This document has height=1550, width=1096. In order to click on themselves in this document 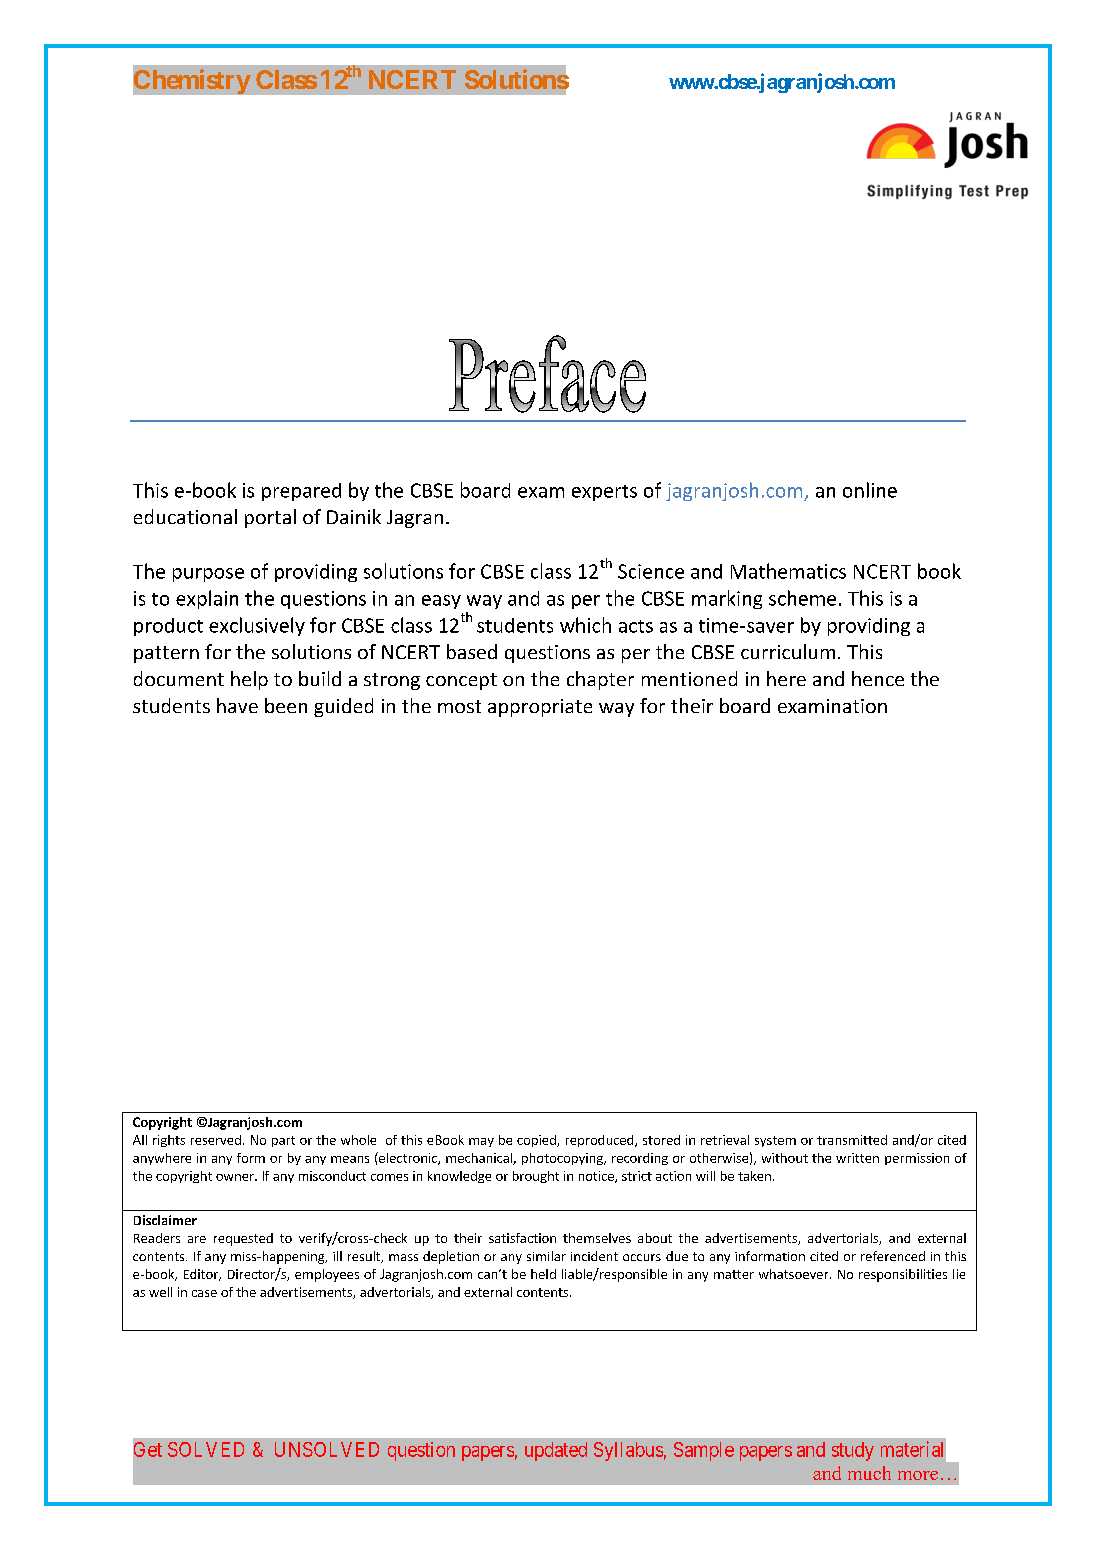, I will do `click(597, 1238)`.
